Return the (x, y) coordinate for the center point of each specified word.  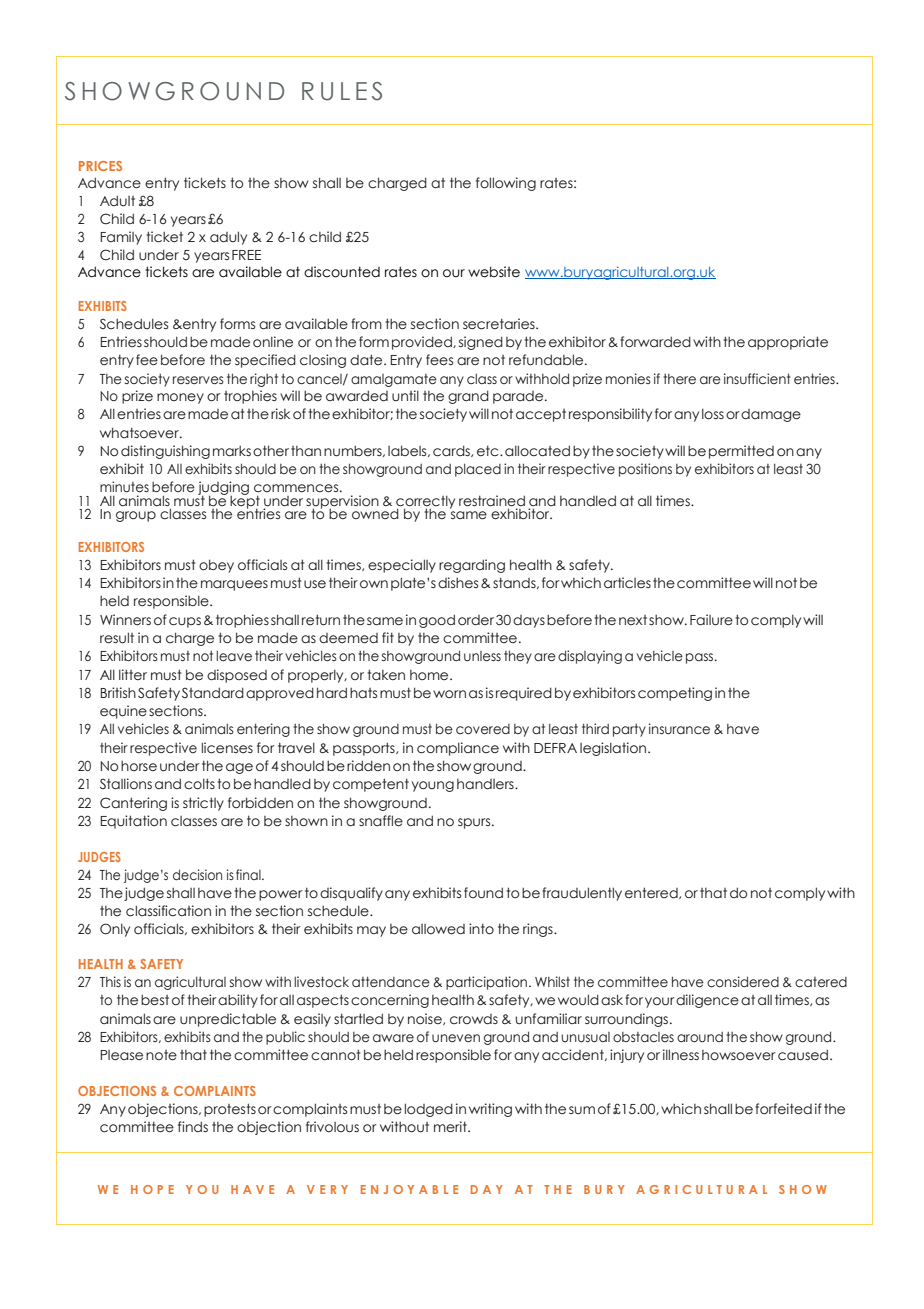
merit (451, 1127)
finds (193, 1126)
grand (468, 397)
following (506, 184)
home (430, 675)
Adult (117, 201)
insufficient (757, 379)
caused (803, 1055)
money (180, 398)
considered (743, 982)
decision (197, 875)
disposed (237, 676)
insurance (679, 729)
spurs (475, 823)
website (494, 272)
